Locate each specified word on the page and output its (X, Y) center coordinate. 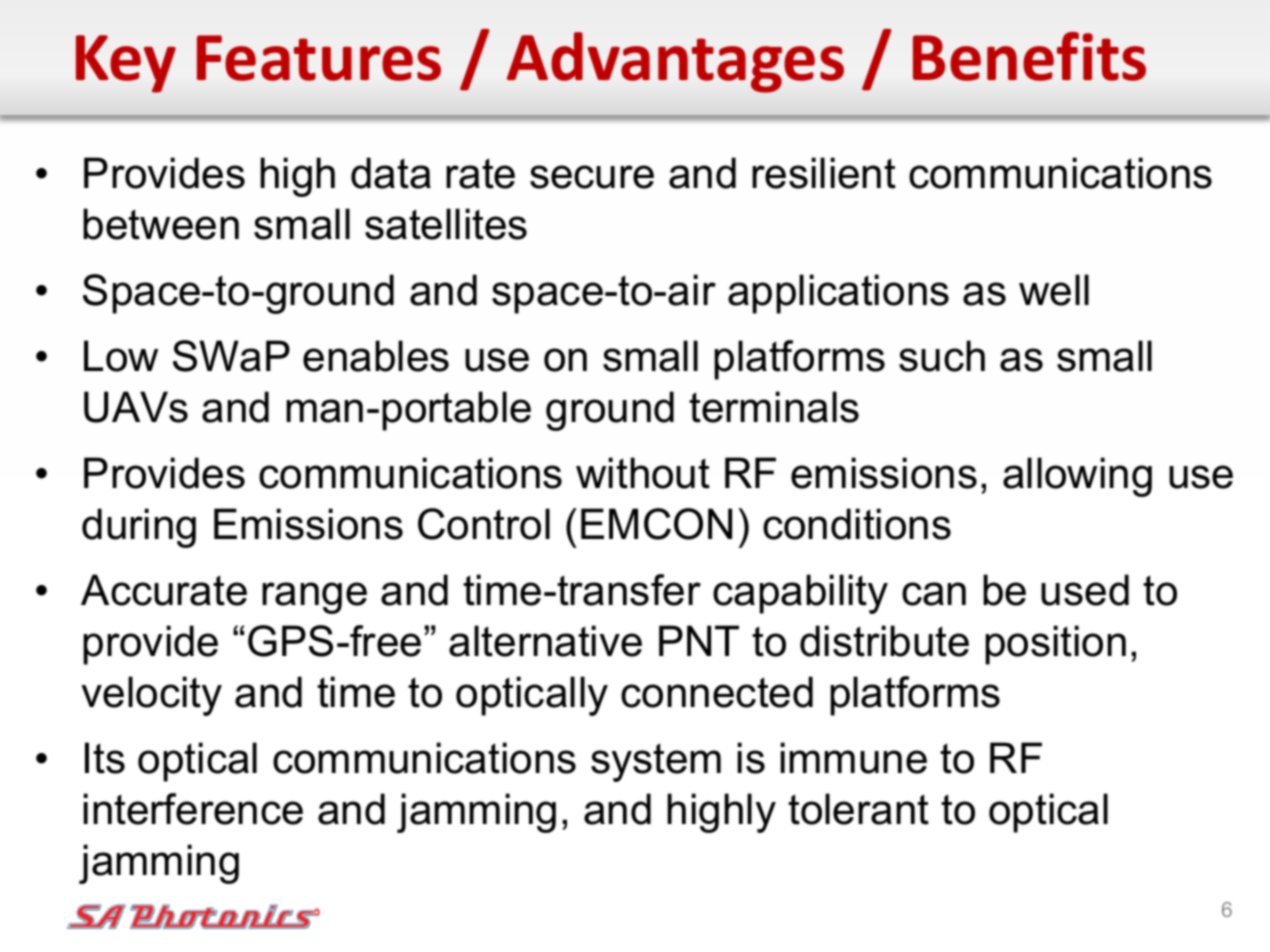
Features (319, 58)
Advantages (675, 62)
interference (193, 809)
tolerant (858, 809)
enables (376, 356)
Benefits (1029, 56)
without (643, 473)
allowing (1077, 477)
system (656, 762)
